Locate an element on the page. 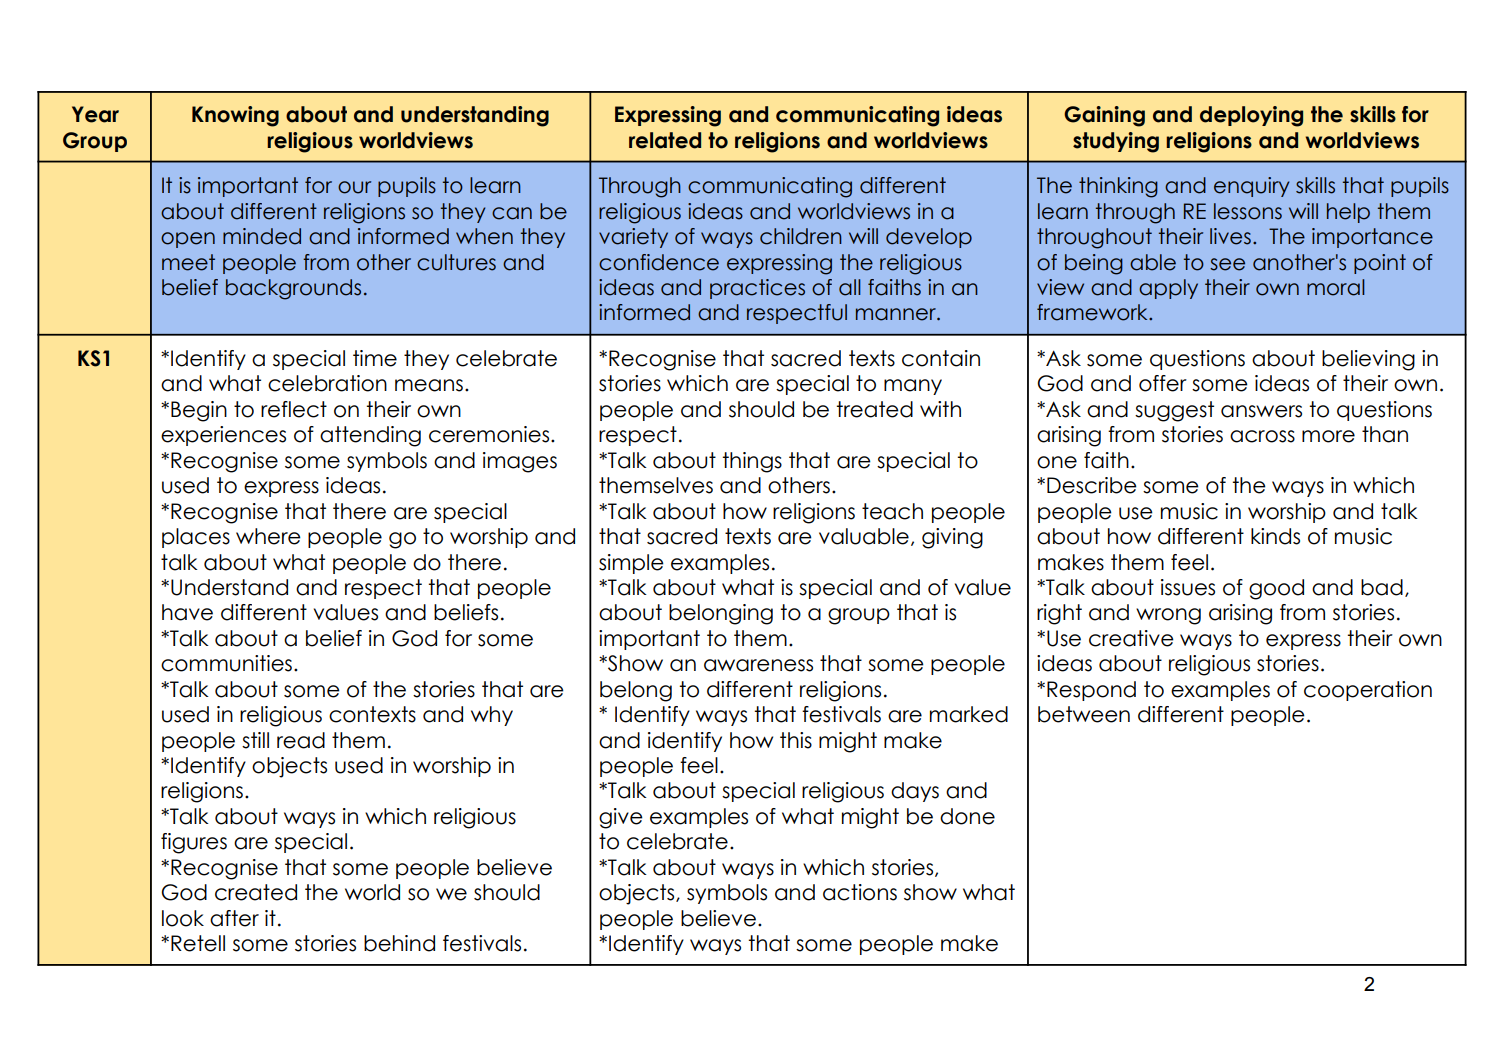 The height and width of the document is (1064, 1504). after is located at coordinates (234, 918).
